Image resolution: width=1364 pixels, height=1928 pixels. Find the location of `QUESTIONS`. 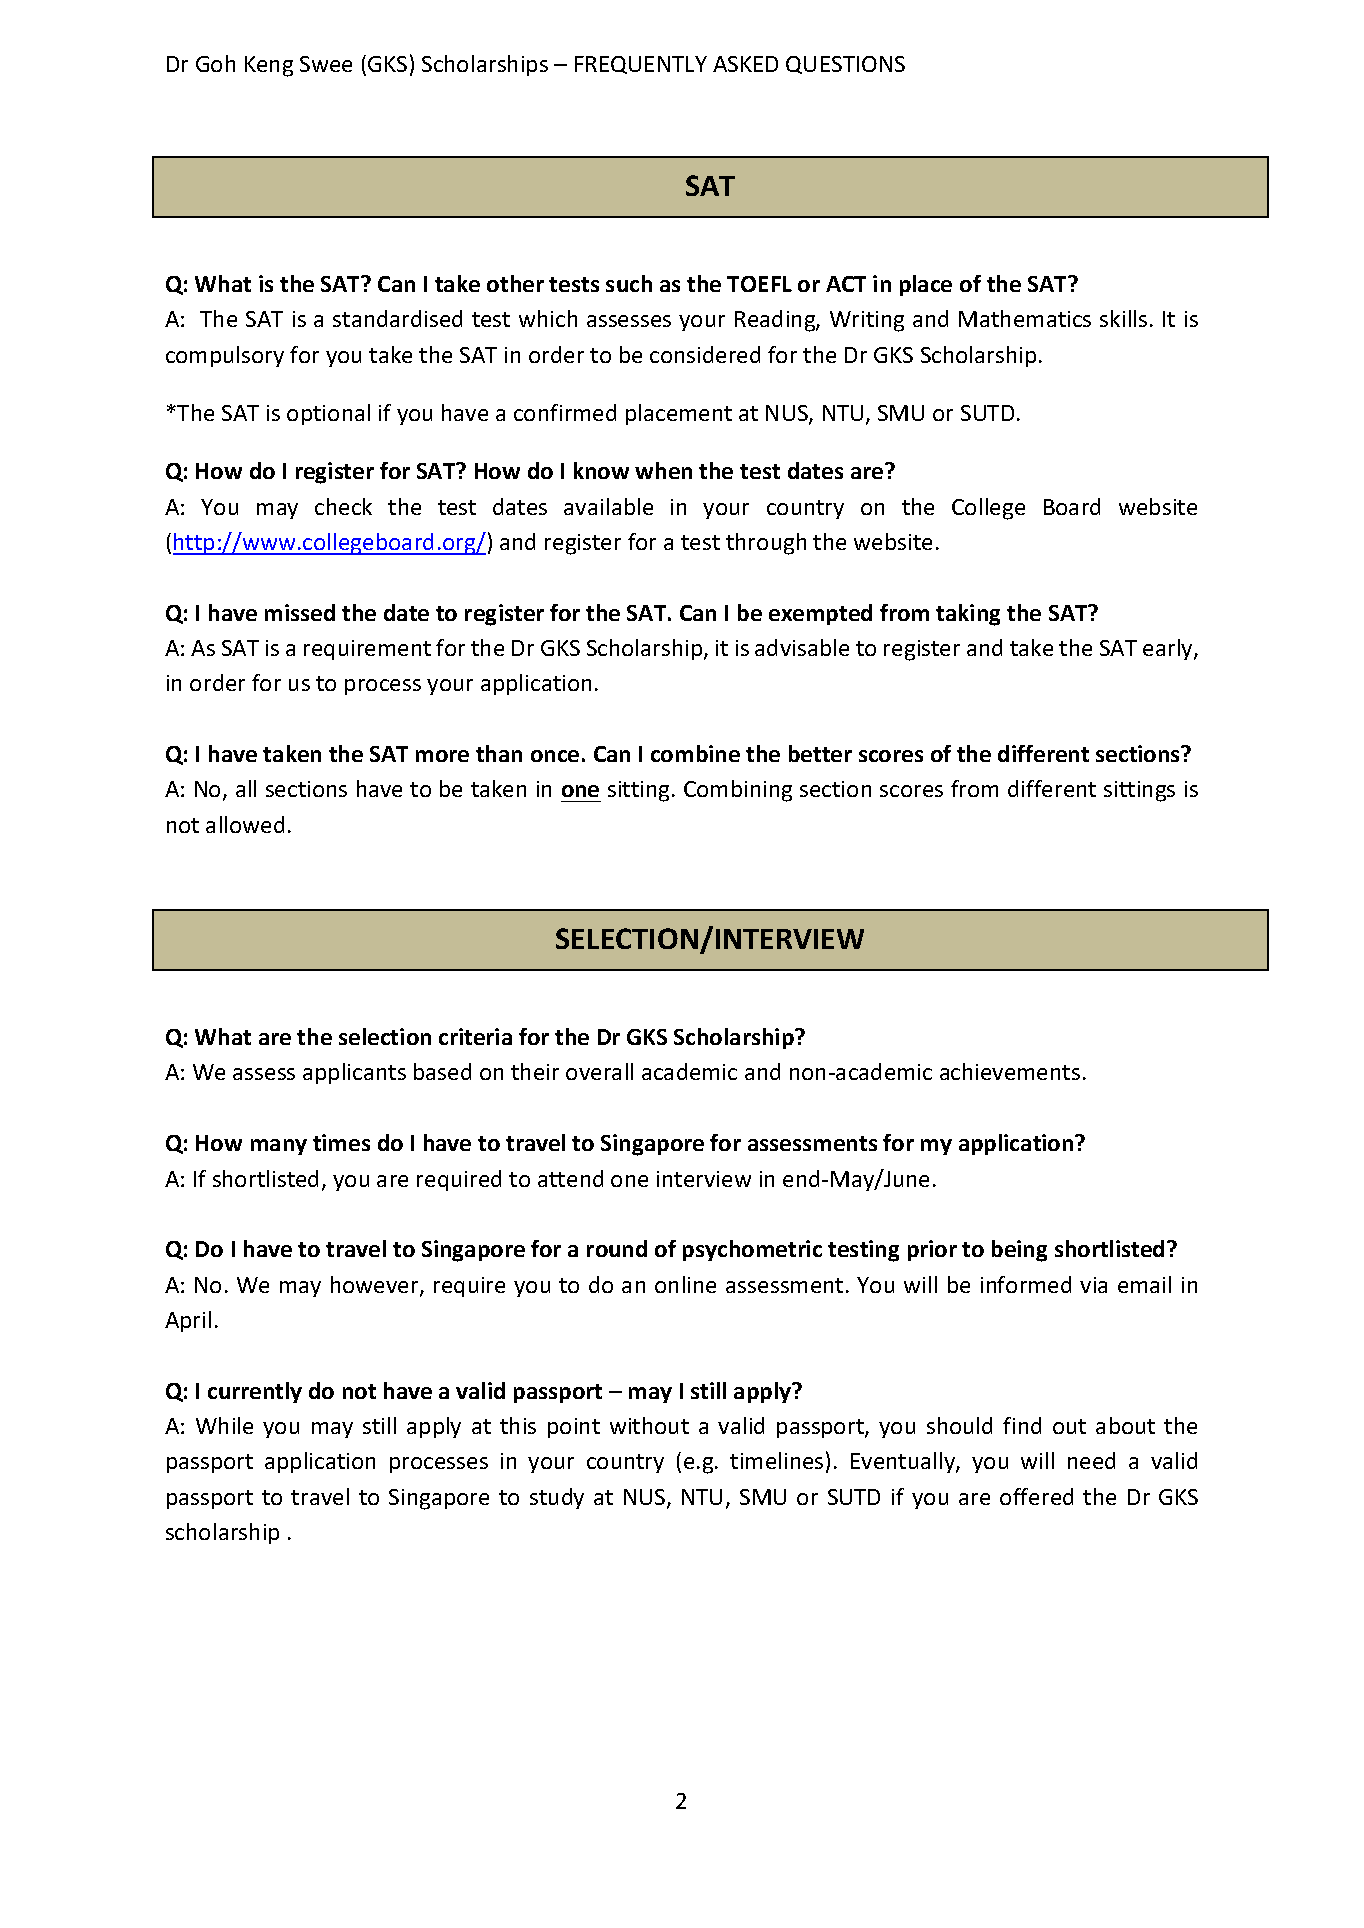

QUESTIONS is located at coordinates (845, 65).
